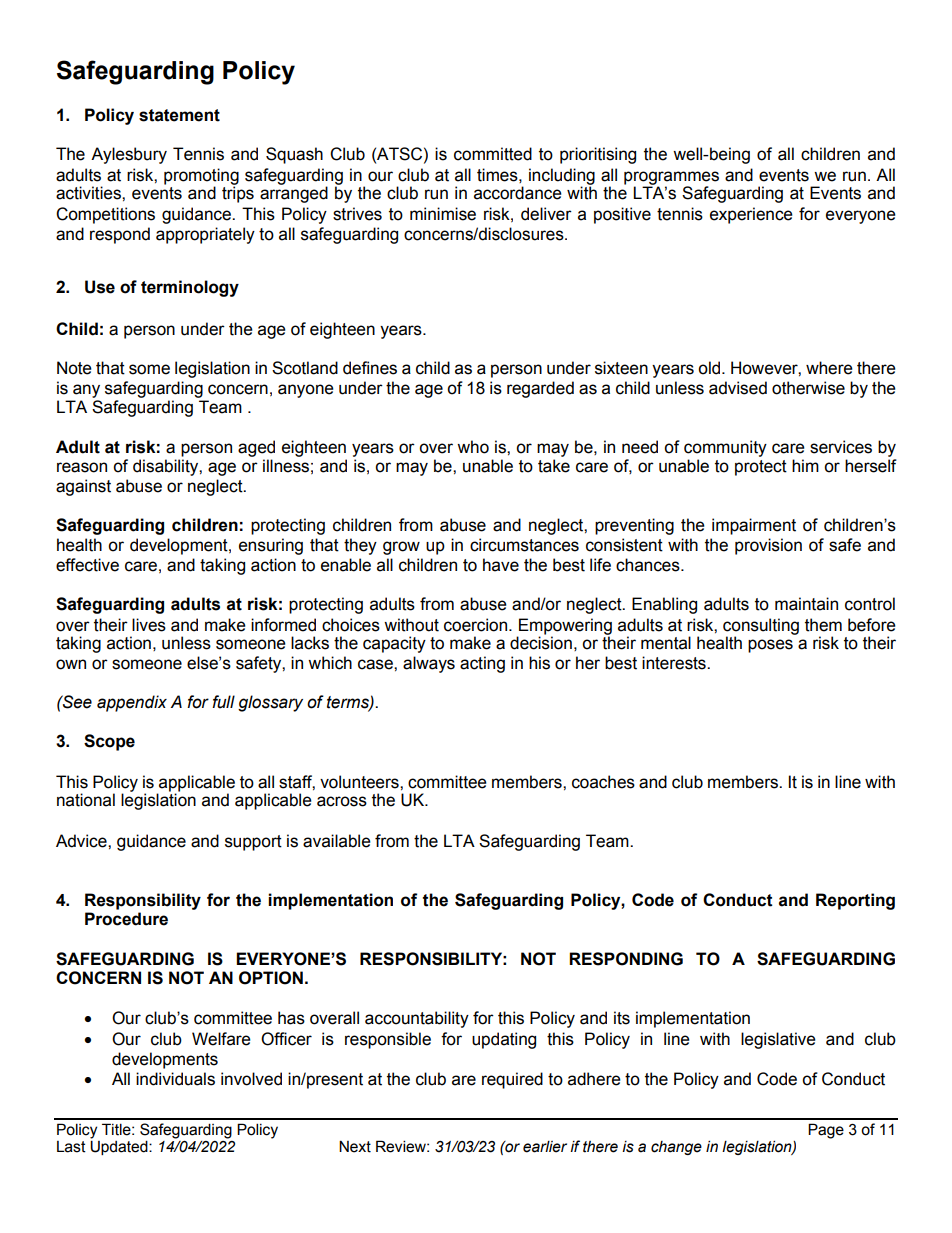 This screenshot has height=1233, width=952. What do you see at coordinates (761, 627) in the screenshot?
I see `consulting` at bounding box center [761, 627].
